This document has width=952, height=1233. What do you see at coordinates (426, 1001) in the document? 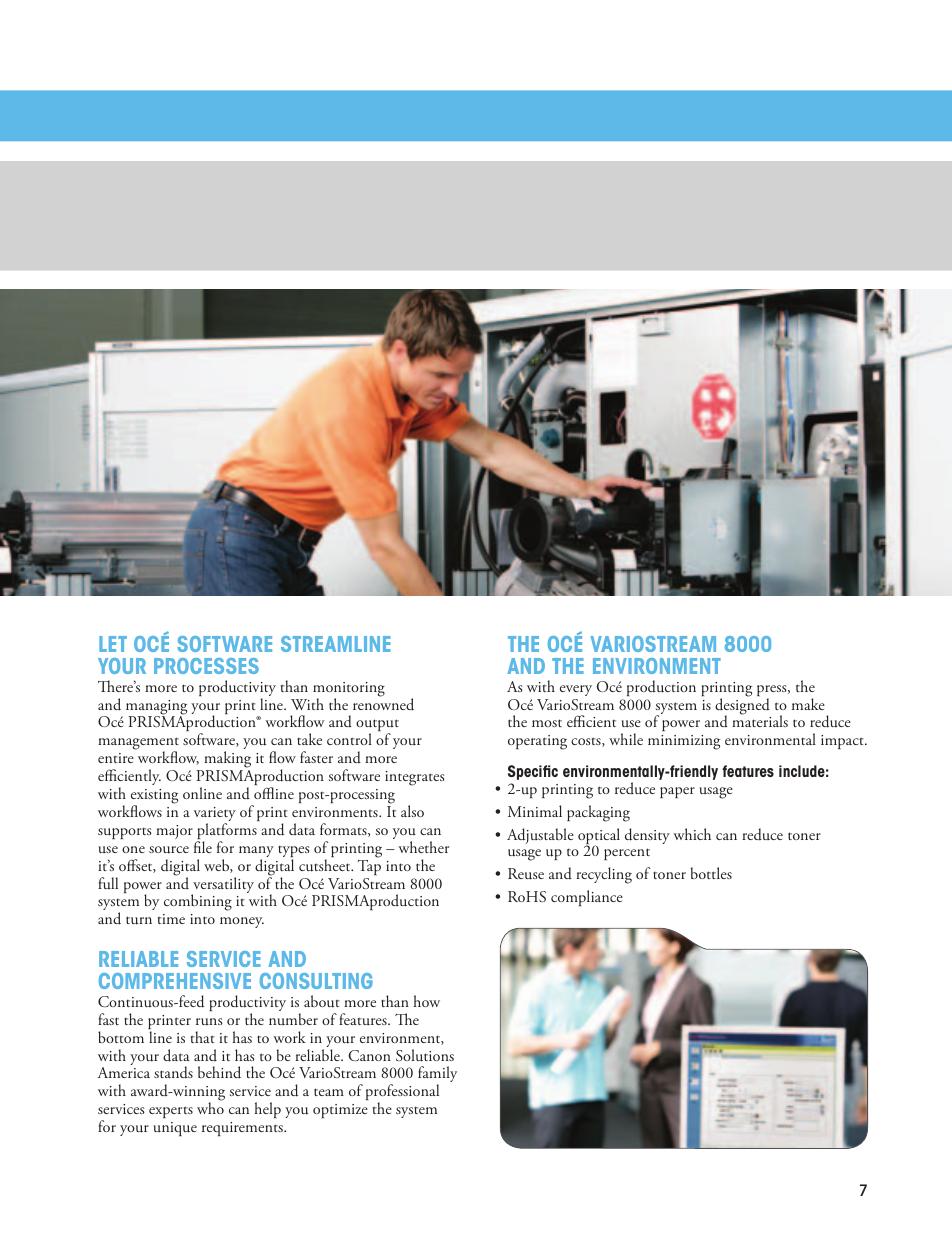
I see `how` at bounding box center [426, 1001].
